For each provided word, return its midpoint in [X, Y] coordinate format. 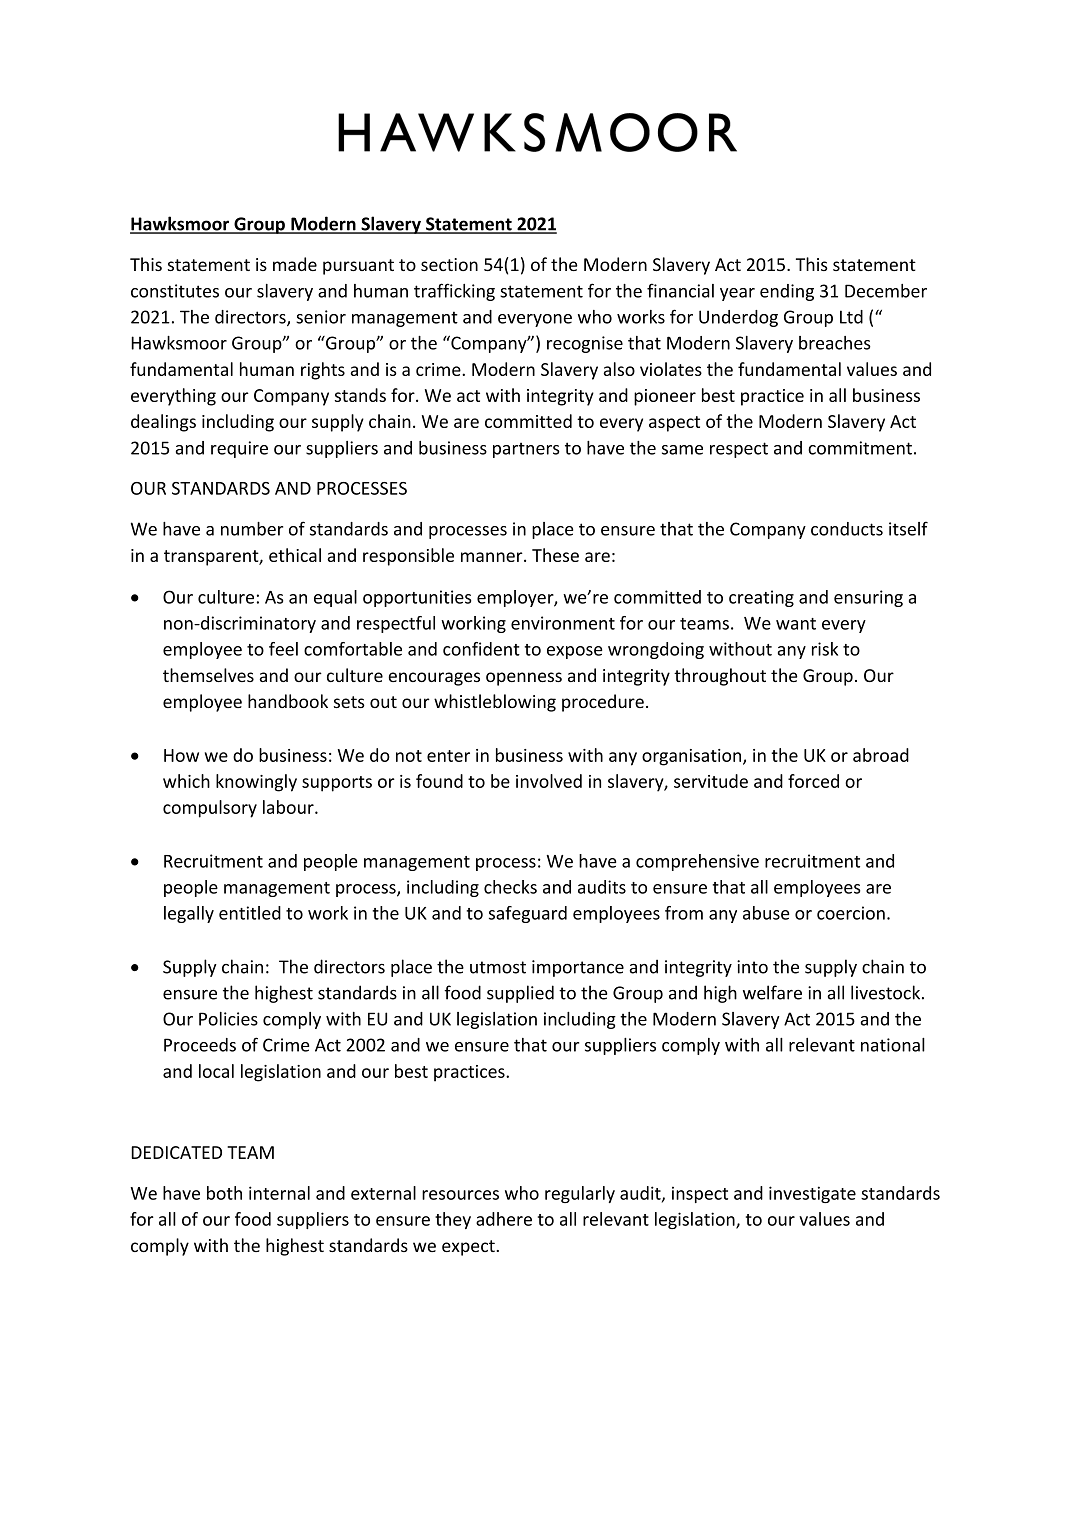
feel [283, 649]
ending [787, 292]
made [295, 264]
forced [813, 781]
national [893, 1045]
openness [524, 679]
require [239, 449]
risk [825, 649]
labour [289, 807]
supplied [520, 994]
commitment [860, 448]
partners [526, 450]
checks [510, 887]
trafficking [454, 292]
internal [279, 1193]
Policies [228, 1019]
